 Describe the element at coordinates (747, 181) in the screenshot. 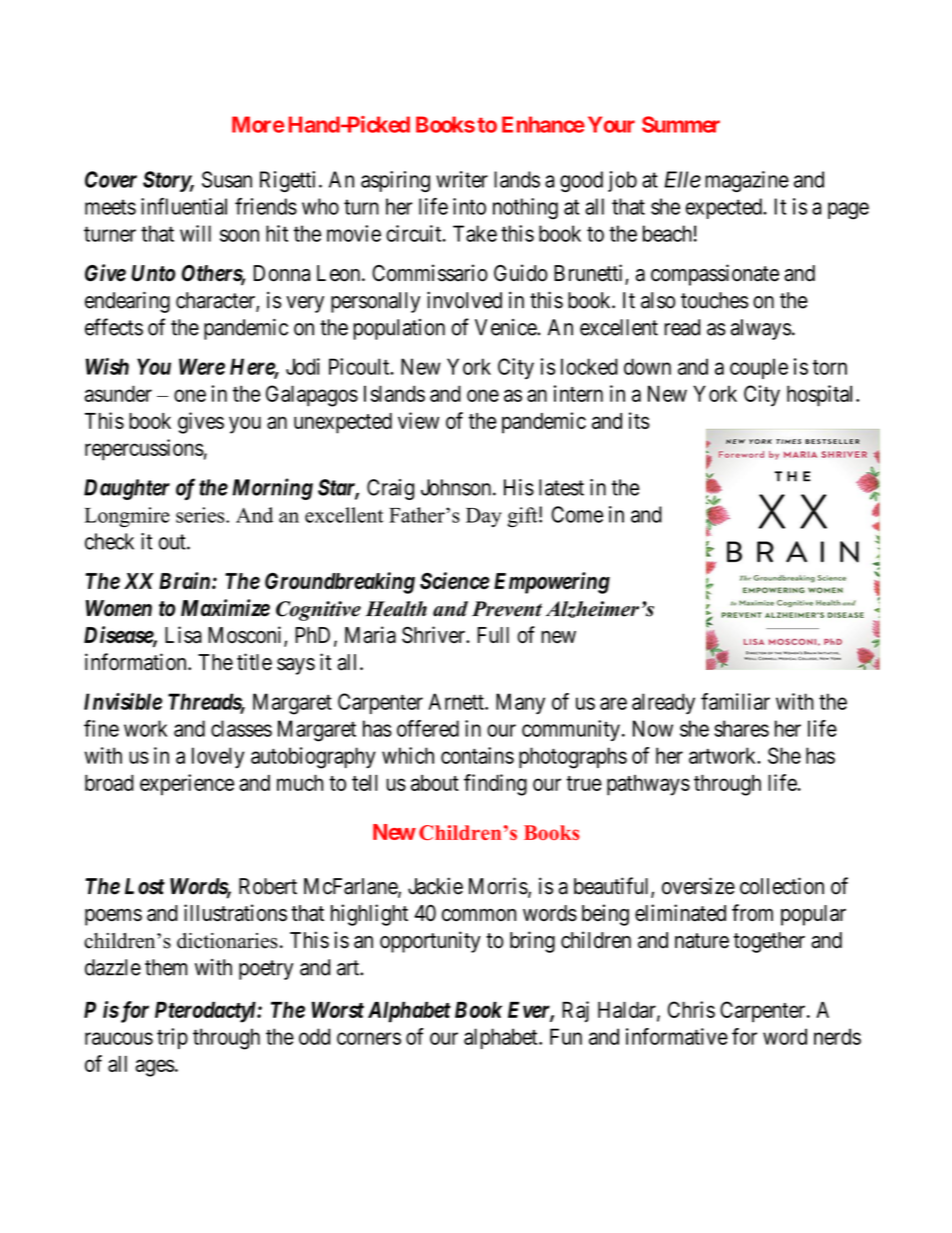

I see `magazine` at that location.
